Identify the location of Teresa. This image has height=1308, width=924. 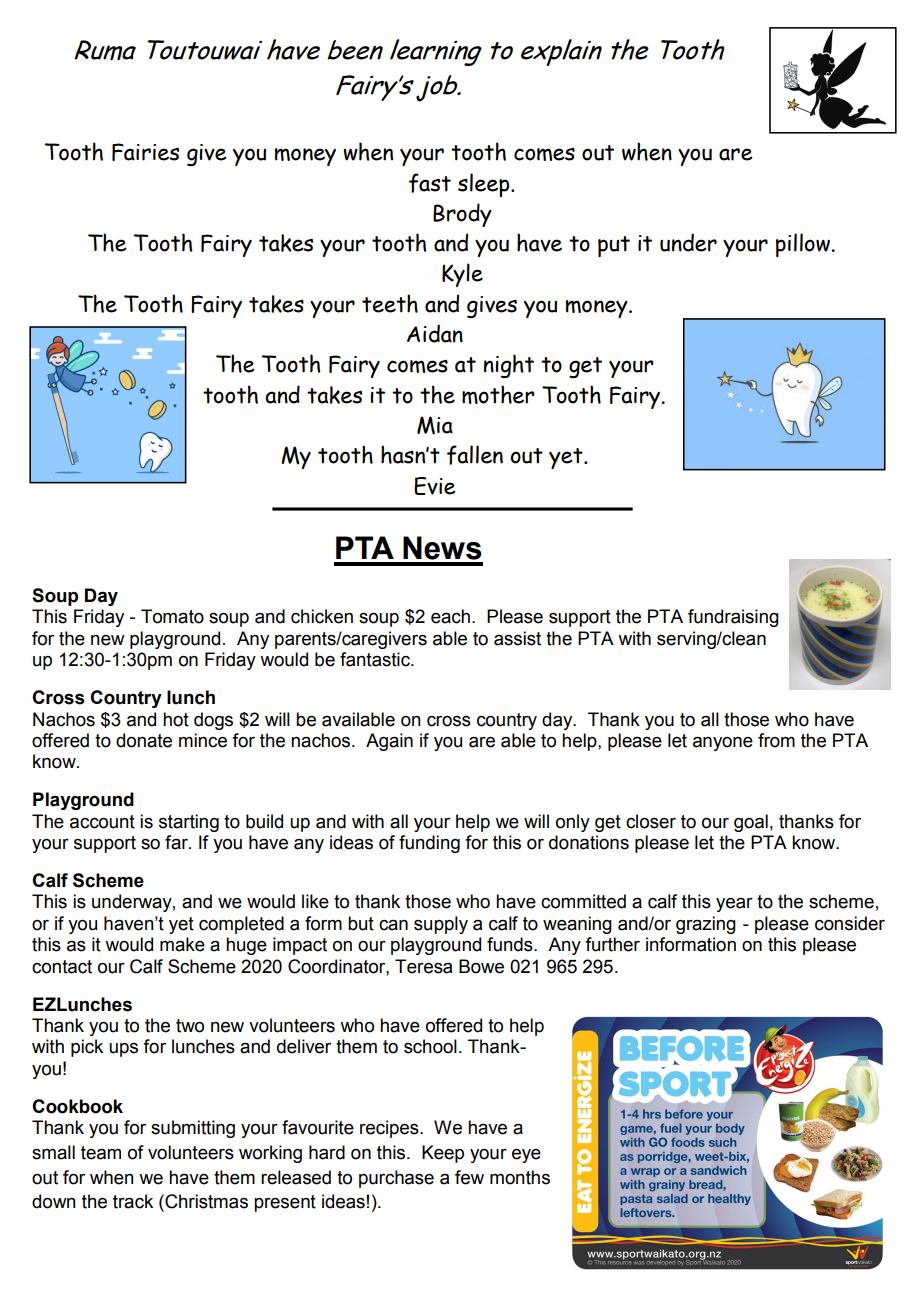
(423, 966).
